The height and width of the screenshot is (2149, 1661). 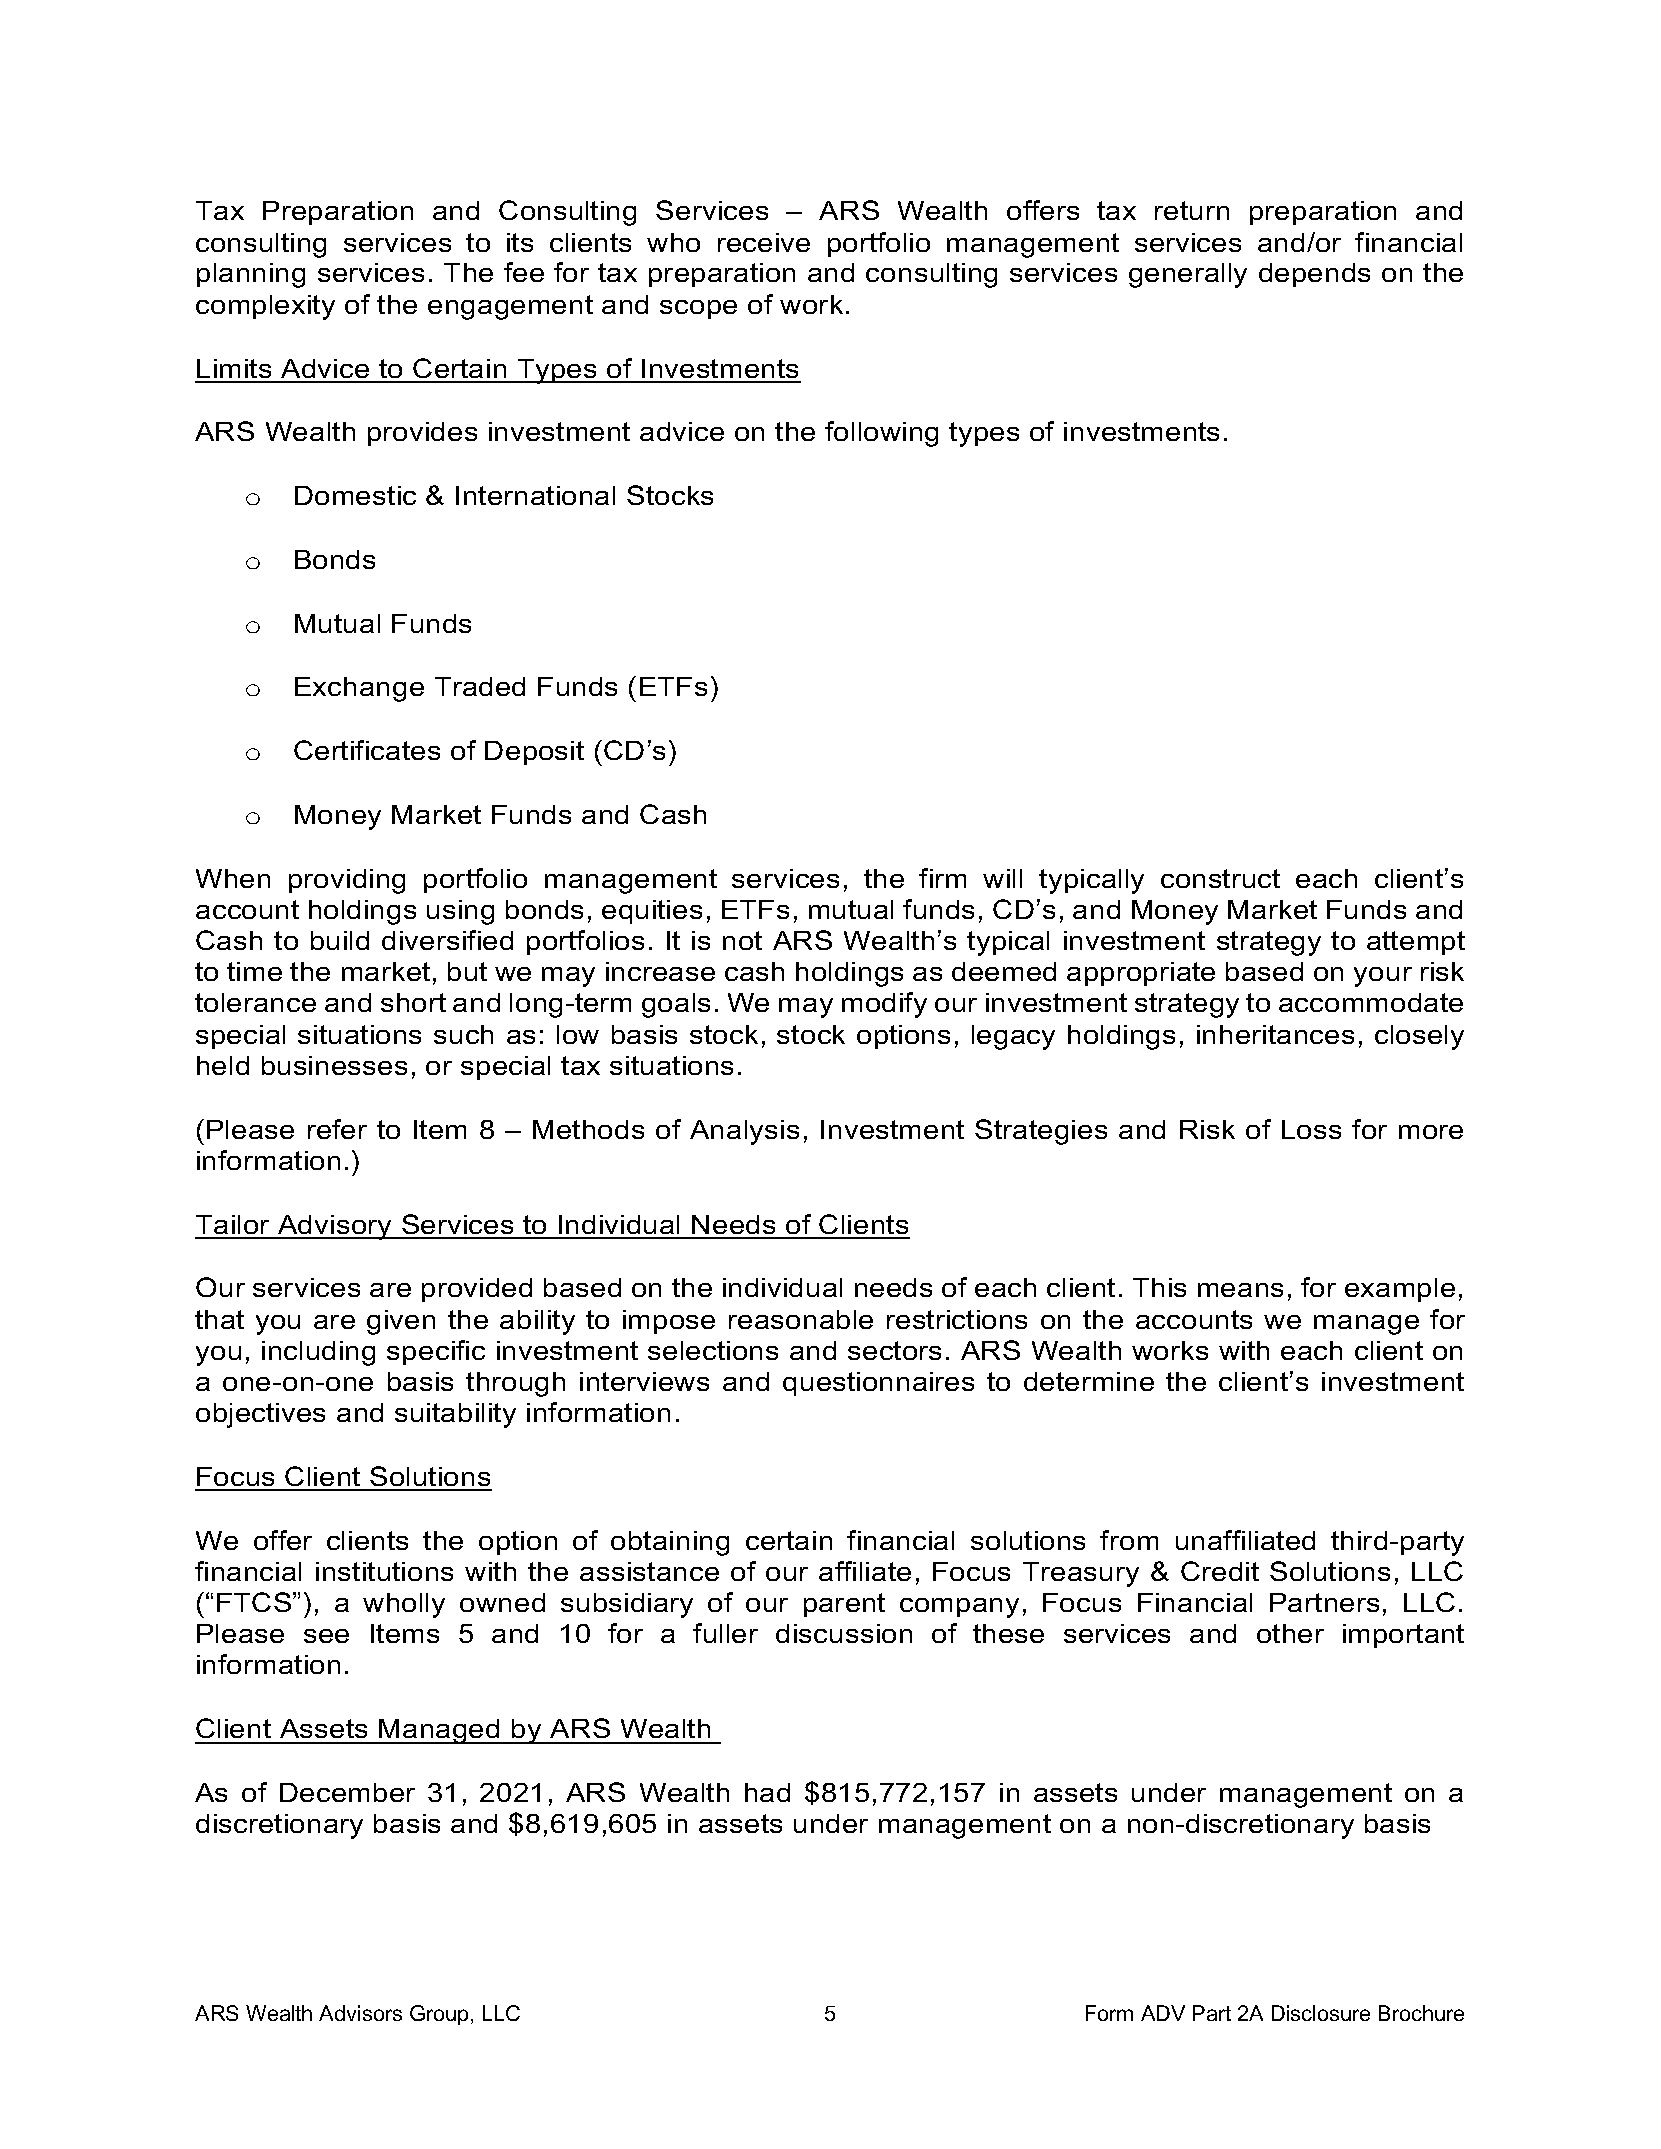 What do you see at coordinates (251, 275) in the screenshot?
I see `planning` at bounding box center [251, 275].
